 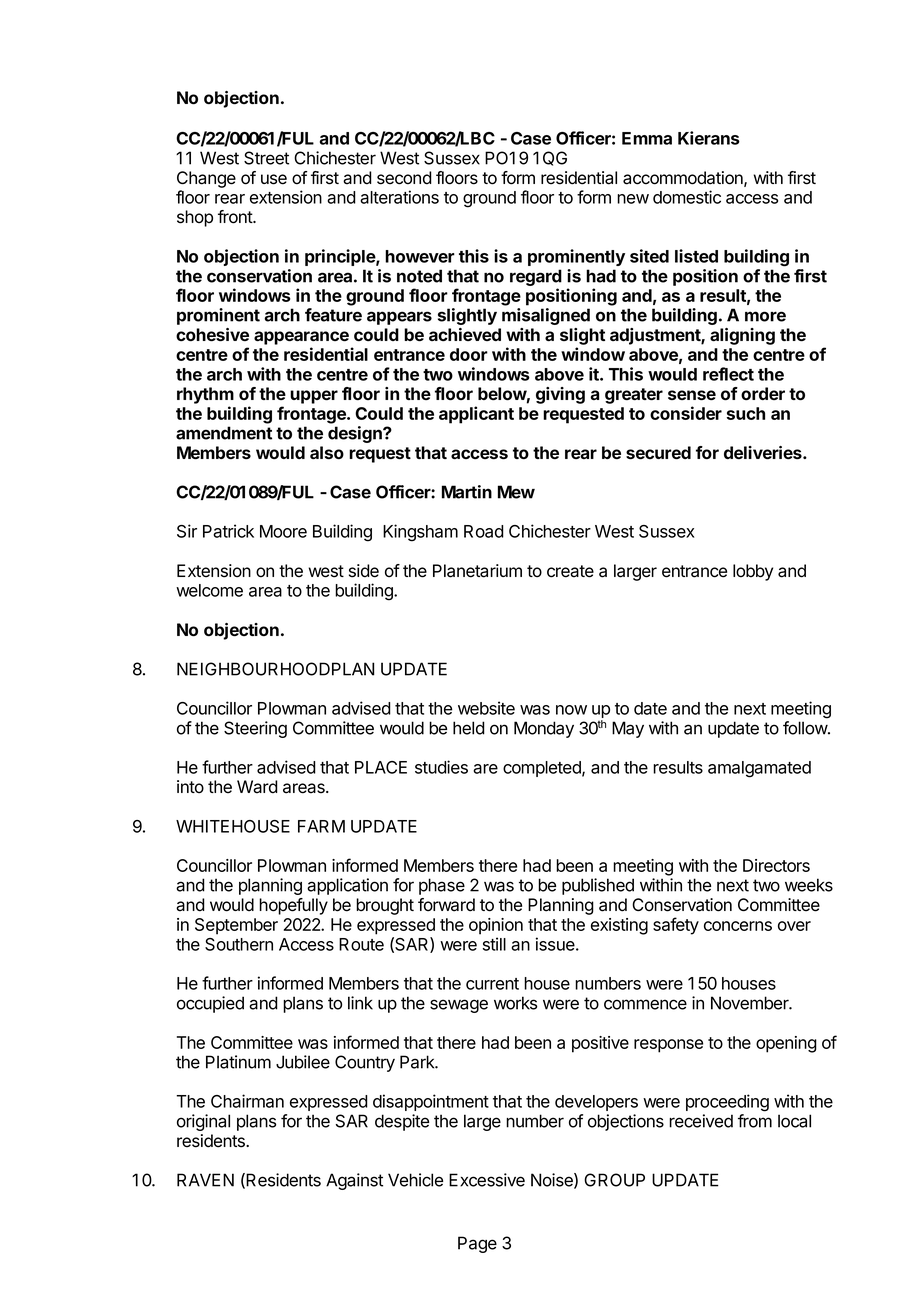 What do you see at coordinates (759, 769) in the page?
I see `amalgamated` at bounding box center [759, 769].
